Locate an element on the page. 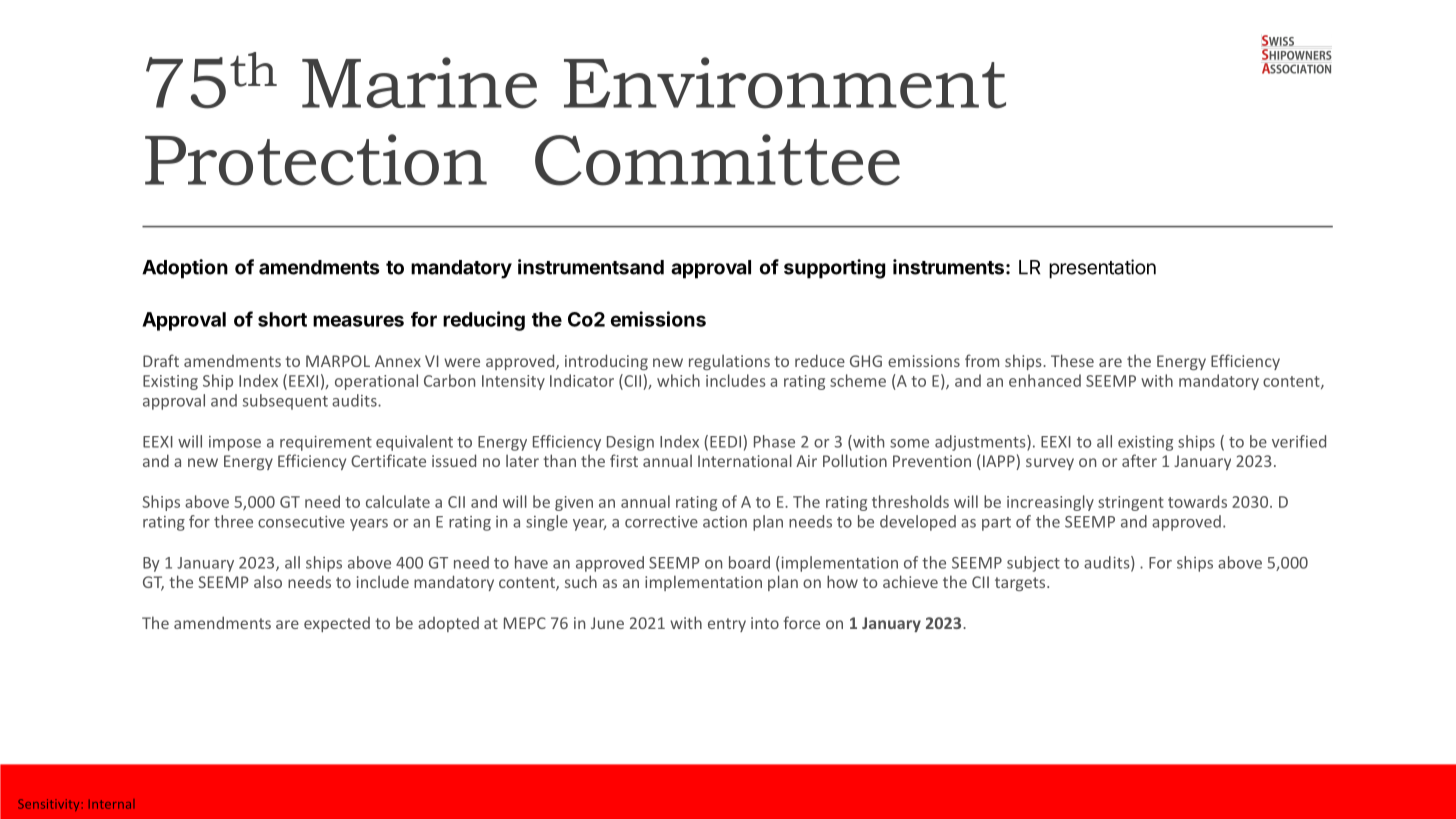 The height and width of the document is (819, 1456). Environment is located at coordinates (785, 83).
